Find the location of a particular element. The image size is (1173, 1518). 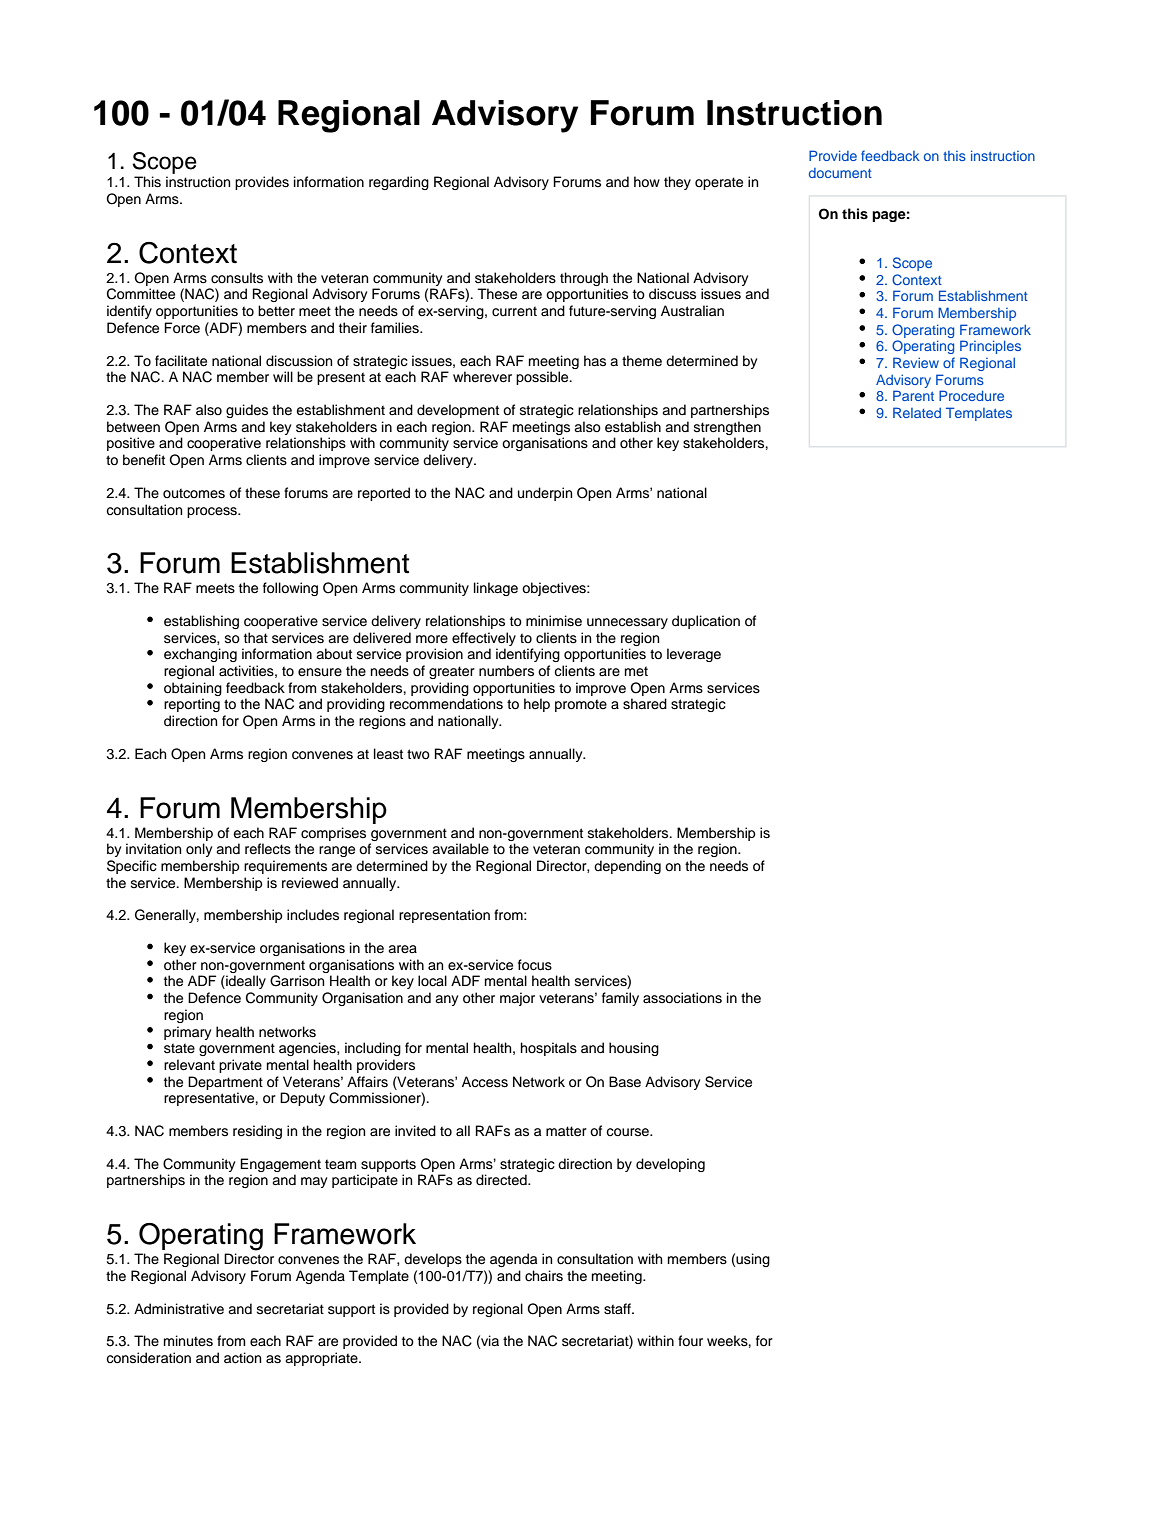

underpin is located at coordinates (545, 494).
